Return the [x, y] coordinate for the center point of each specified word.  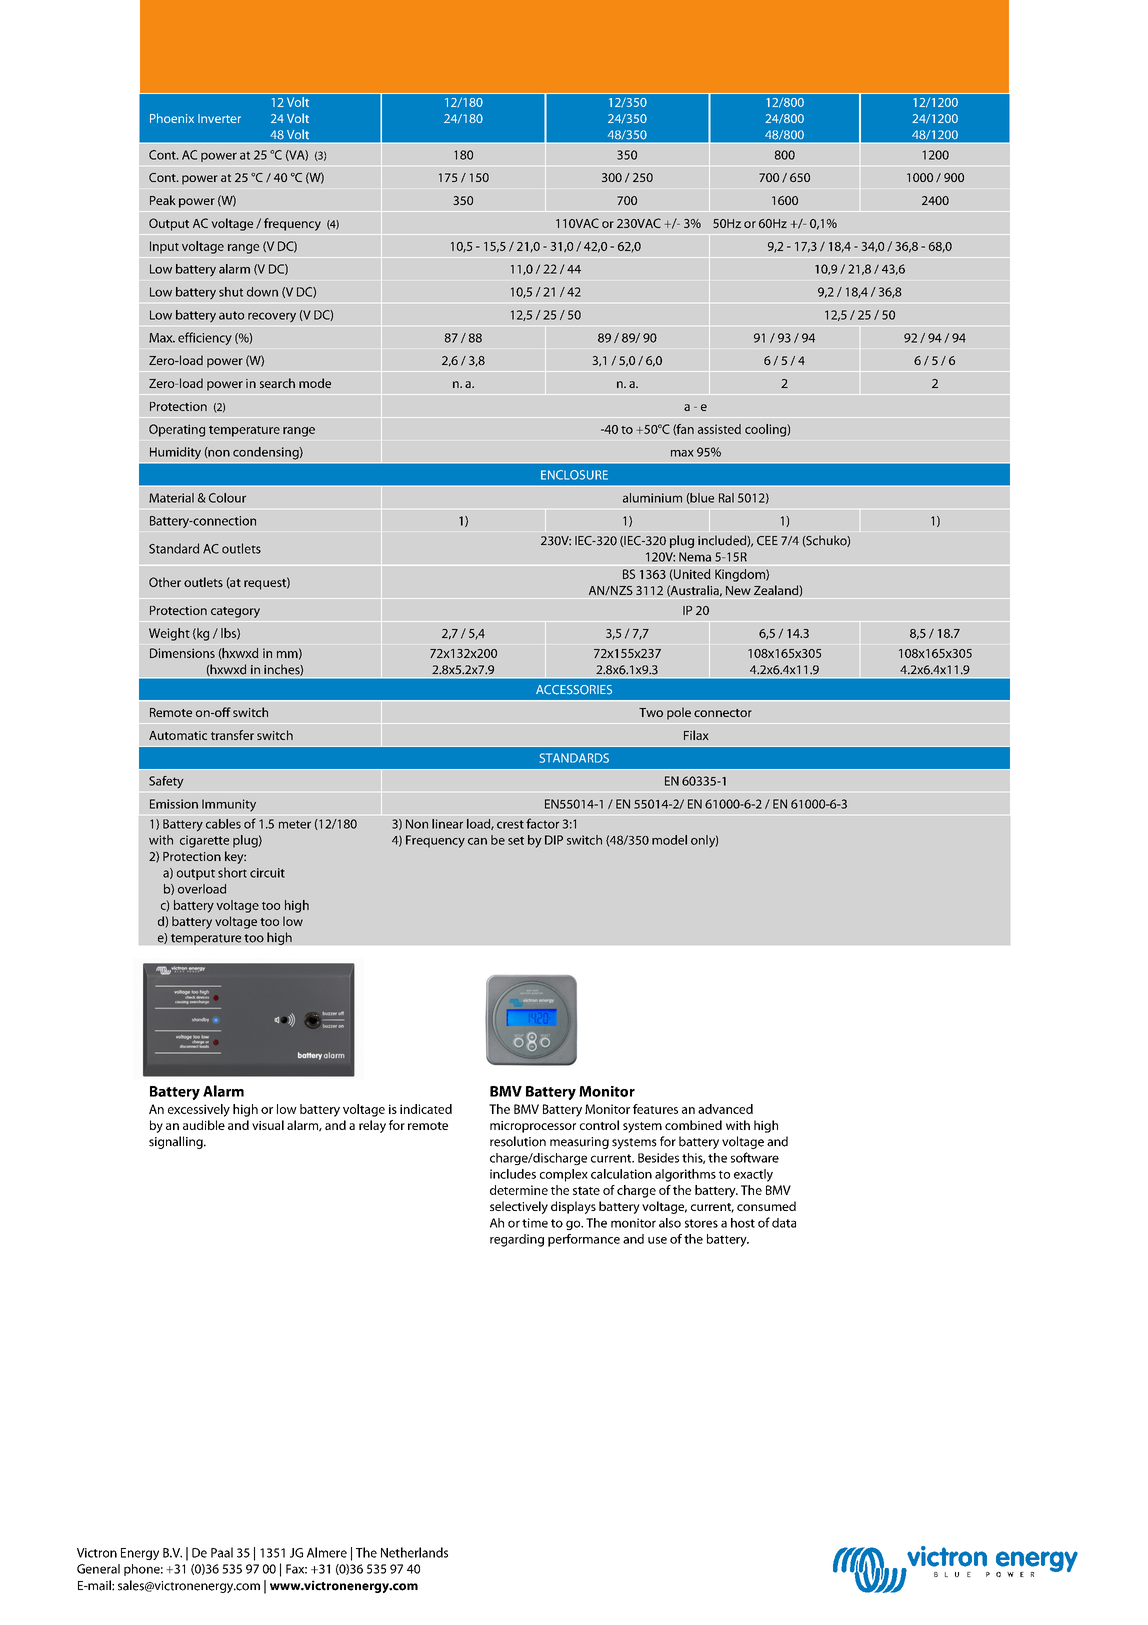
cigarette [204, 841]
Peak [163, 200]
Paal [222, 1552]
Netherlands [414, 1552]
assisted [719, 429]
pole [679, 713]
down [262, 292]
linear [447, 824]
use [657, 1240]
